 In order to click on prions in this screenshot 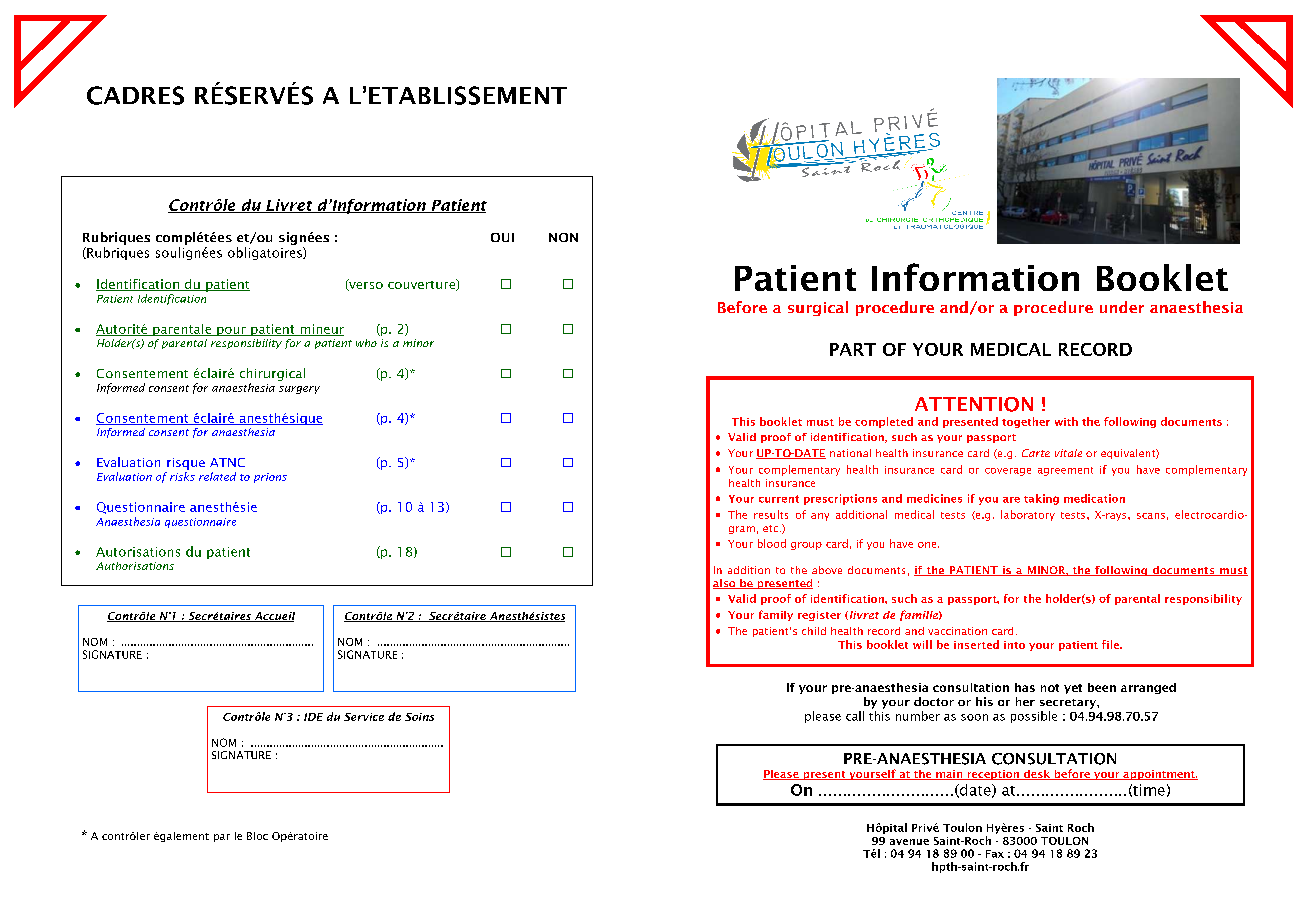, I will do `click(270, 478)`.
